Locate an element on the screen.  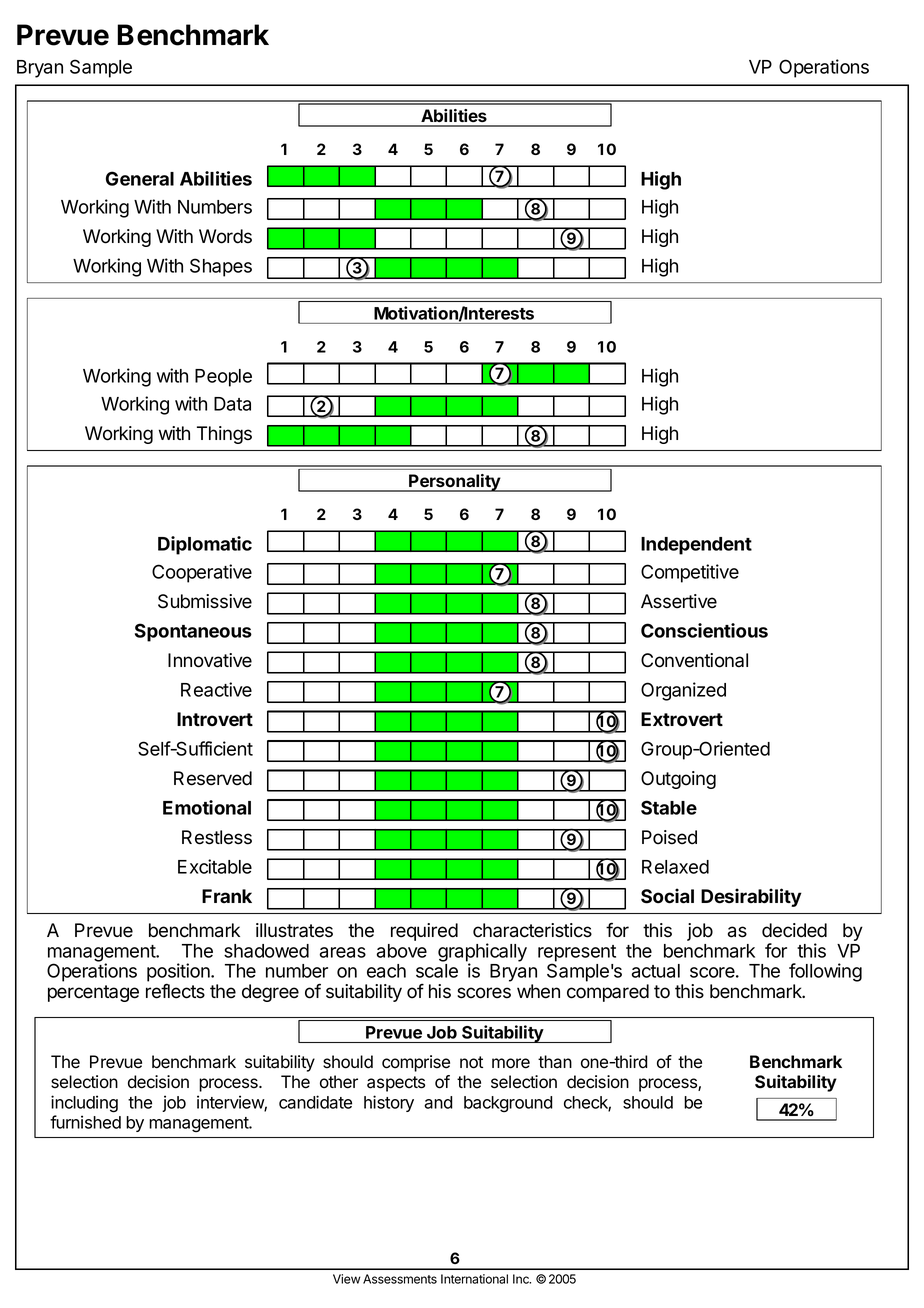
scale is located at coordinates (437, 971).
